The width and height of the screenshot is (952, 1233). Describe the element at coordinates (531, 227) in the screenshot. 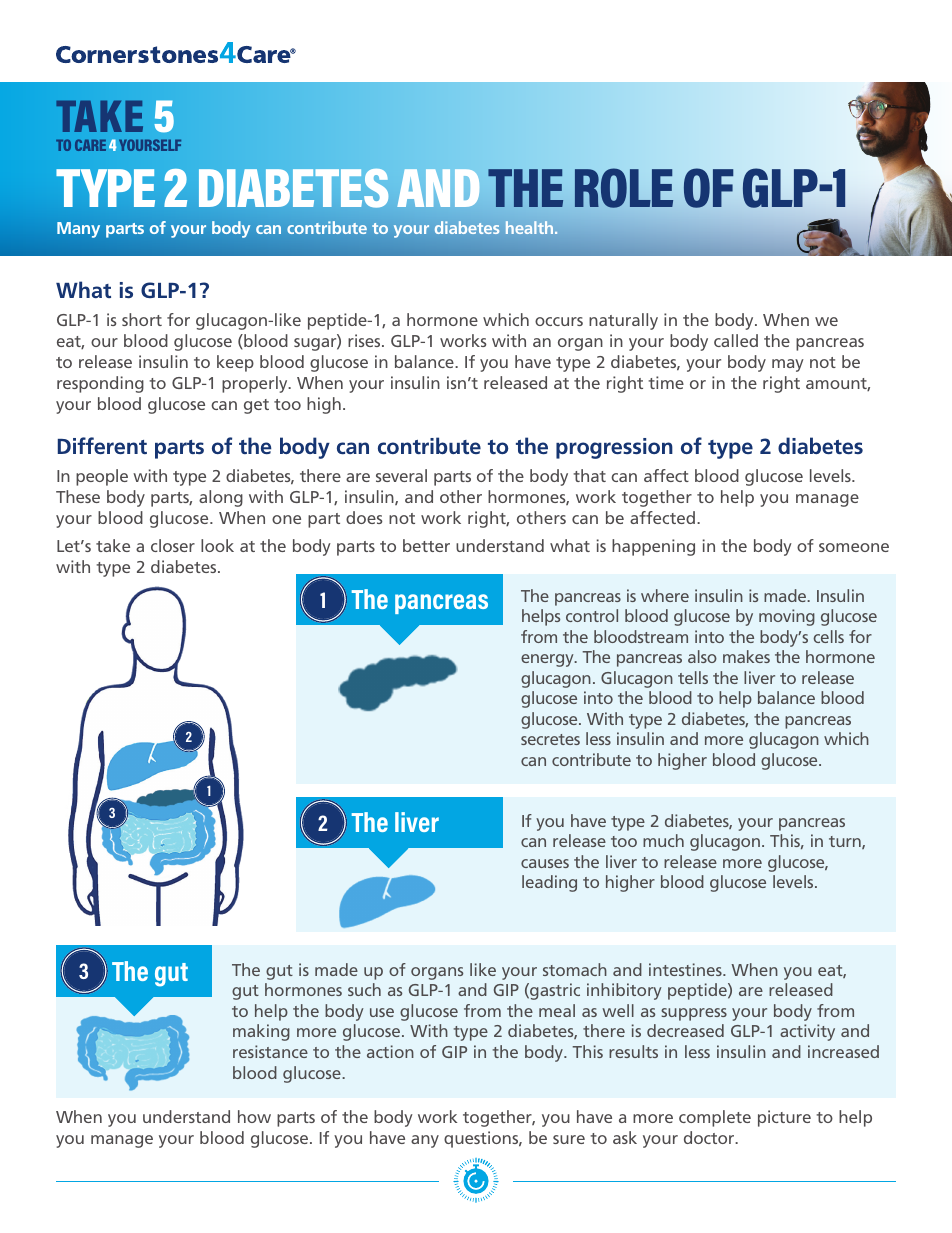

I see `health` at that location.
